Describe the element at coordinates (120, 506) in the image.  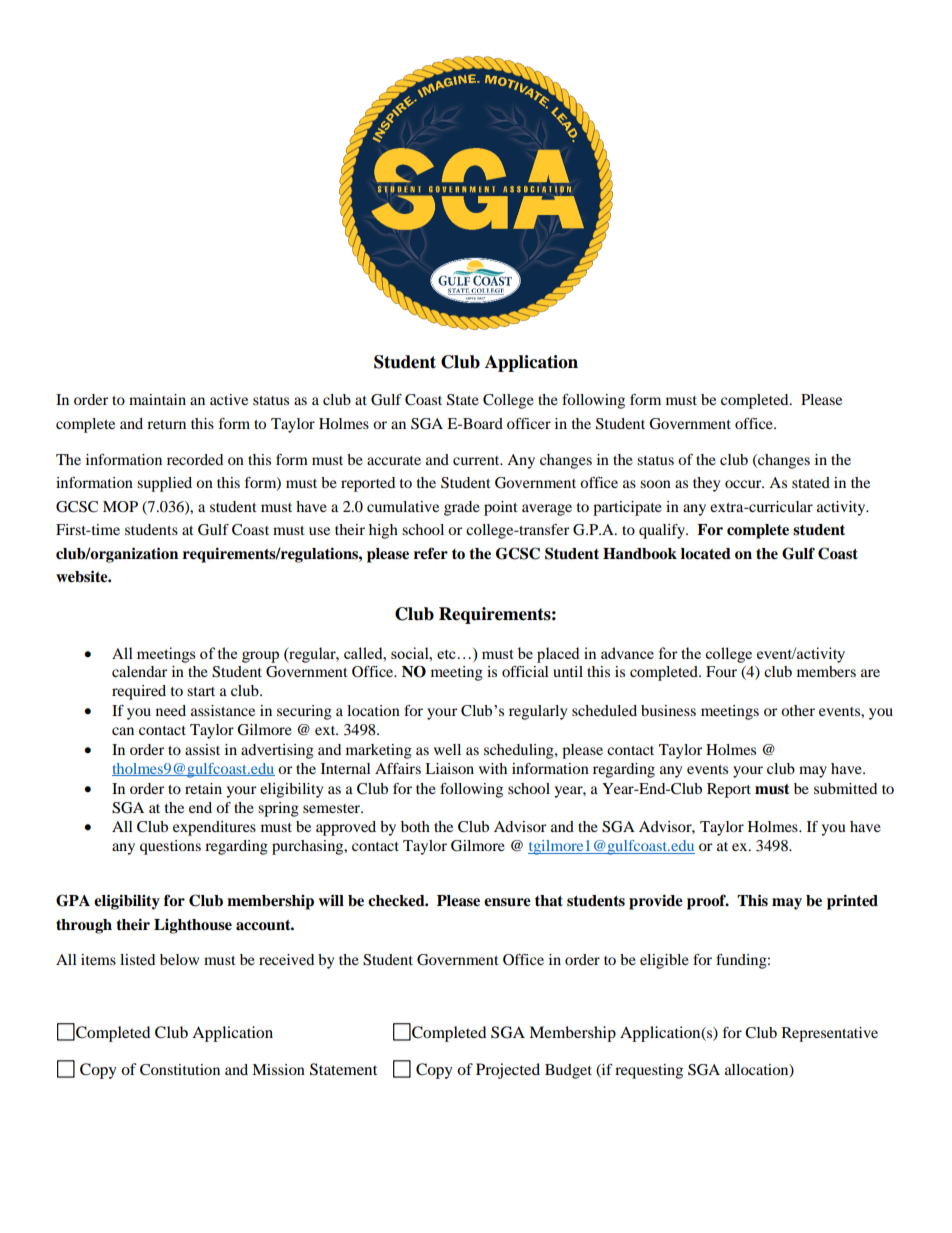
I see `MOP` at that location.
